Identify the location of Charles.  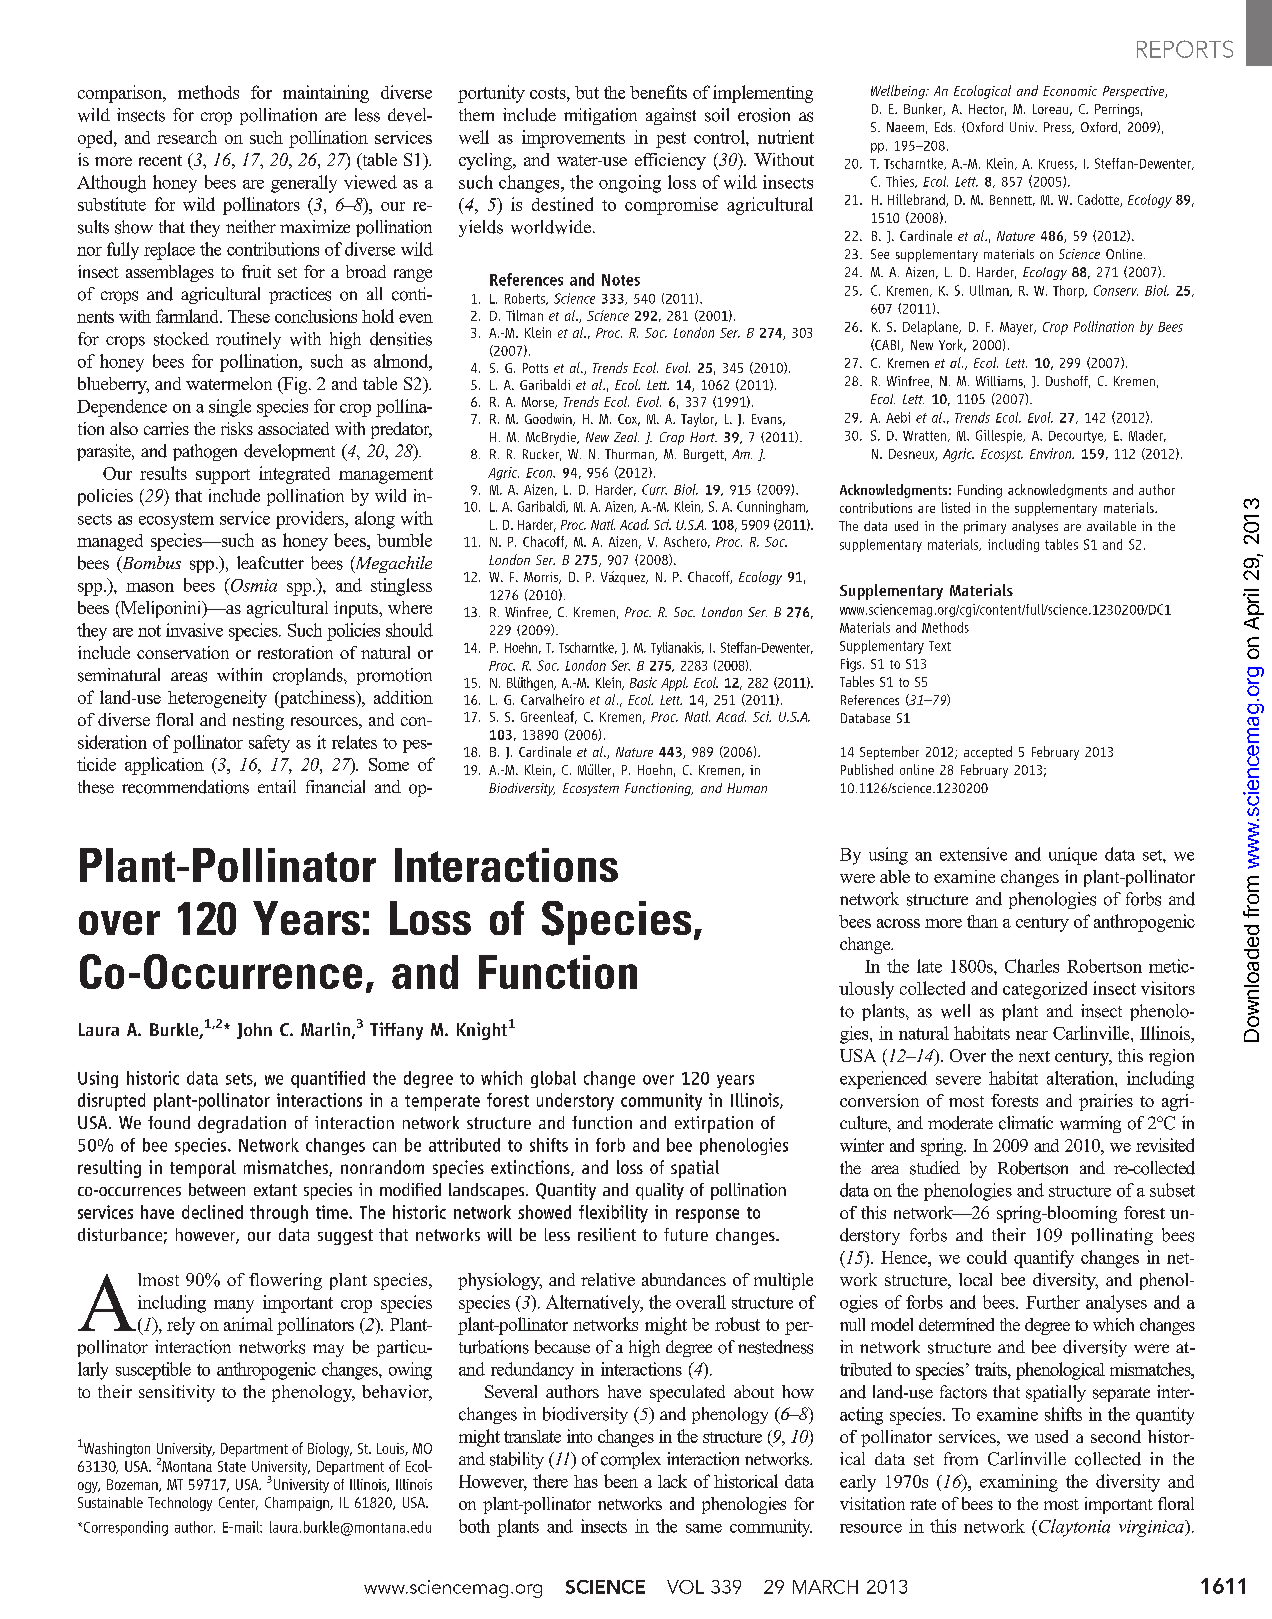
(1032, 966).
